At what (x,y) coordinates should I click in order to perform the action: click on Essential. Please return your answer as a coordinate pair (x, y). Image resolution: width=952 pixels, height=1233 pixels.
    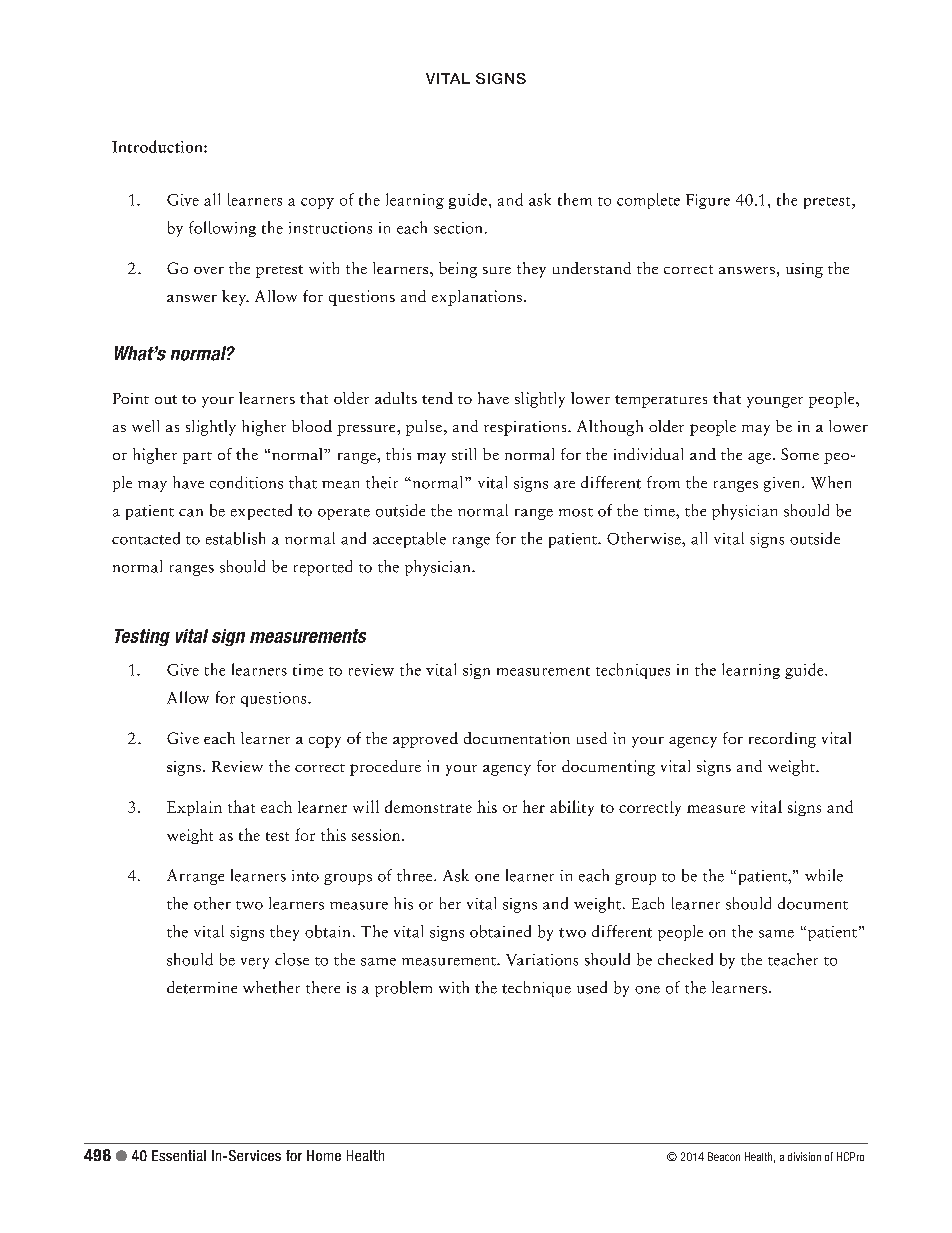
    Looking at the image, I should click on (179, 1155).
